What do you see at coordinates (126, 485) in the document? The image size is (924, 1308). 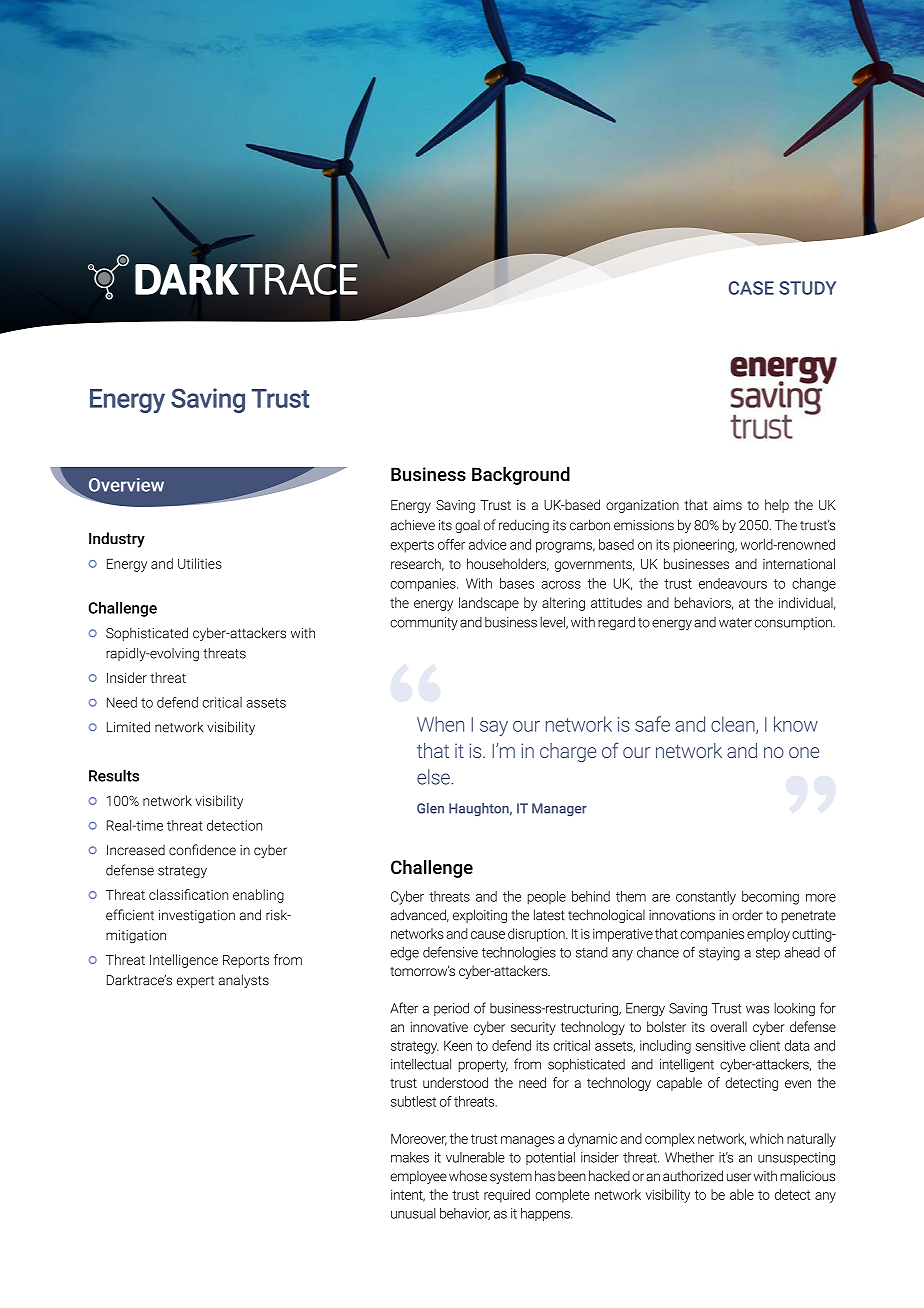 I see `Overview` at bounding box center [126, 485].
